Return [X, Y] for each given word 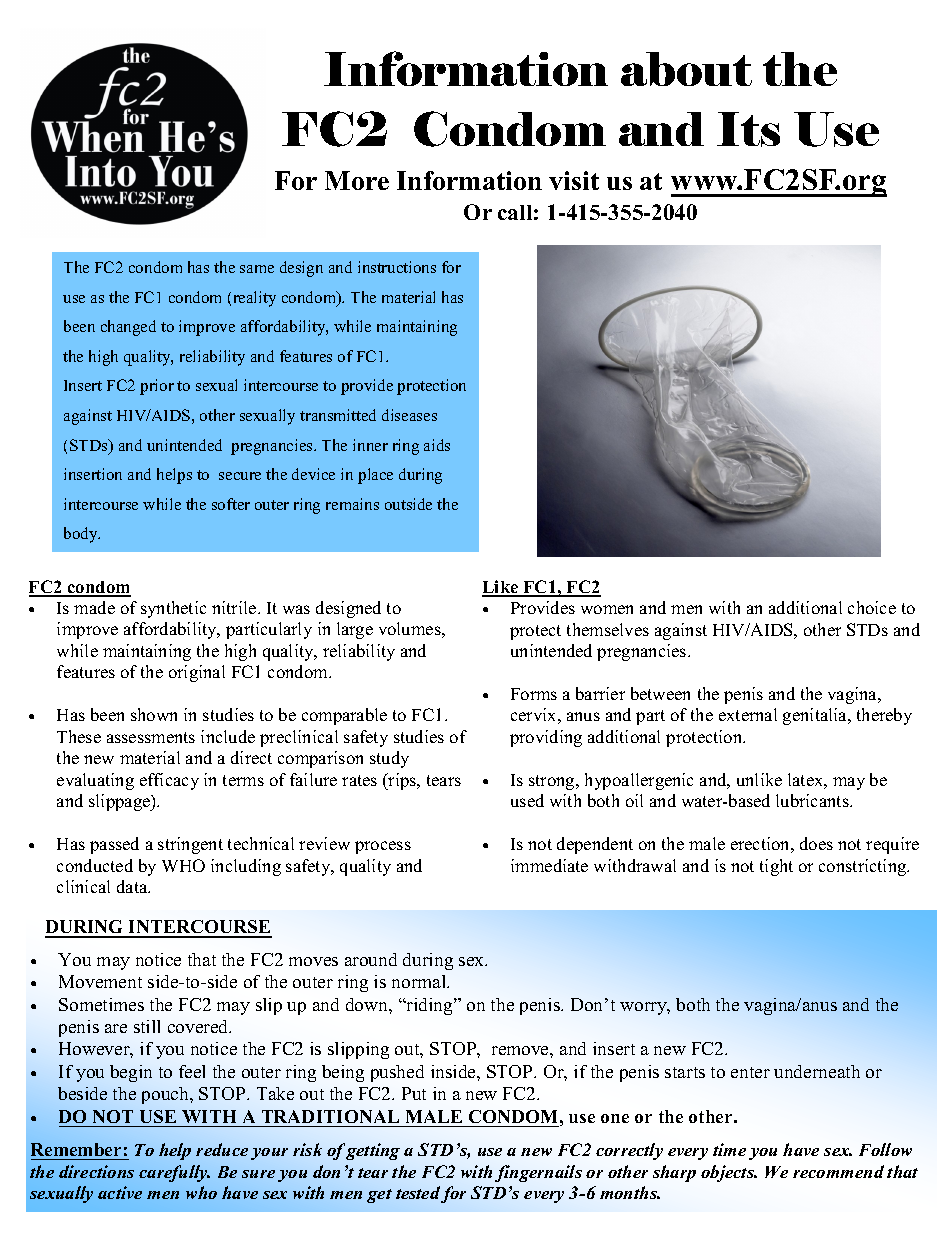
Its [748, 129]
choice [872, 607]
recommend [838, 1171]
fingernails [538, 1173]
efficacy [169, 781]
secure [240, 476]
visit [574, 180]
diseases [409, 415]
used [527, 800]
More [357, 180]
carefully [174, 1173]
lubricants [813, 800]
